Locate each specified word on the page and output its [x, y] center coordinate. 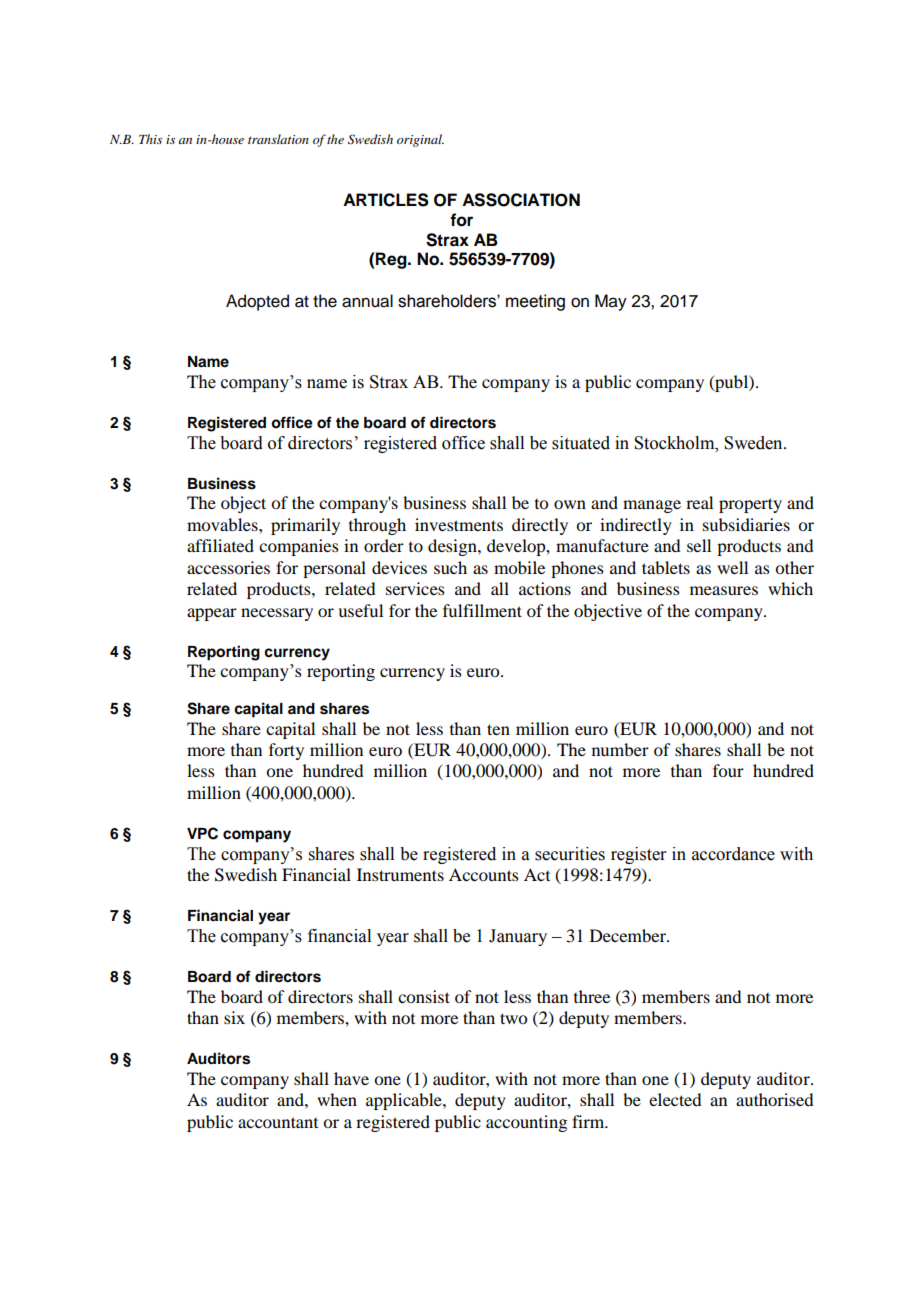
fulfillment [482, 610]
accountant [278, 1122]
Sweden [754, 443]
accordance [733, 854]
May [611, 302]
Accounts [484, 874]
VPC [202, 833]
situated [581, 443]
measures [724, 590]
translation [278, 139]
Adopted [257, 302]
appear [212, 614]
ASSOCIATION [521, 200]
